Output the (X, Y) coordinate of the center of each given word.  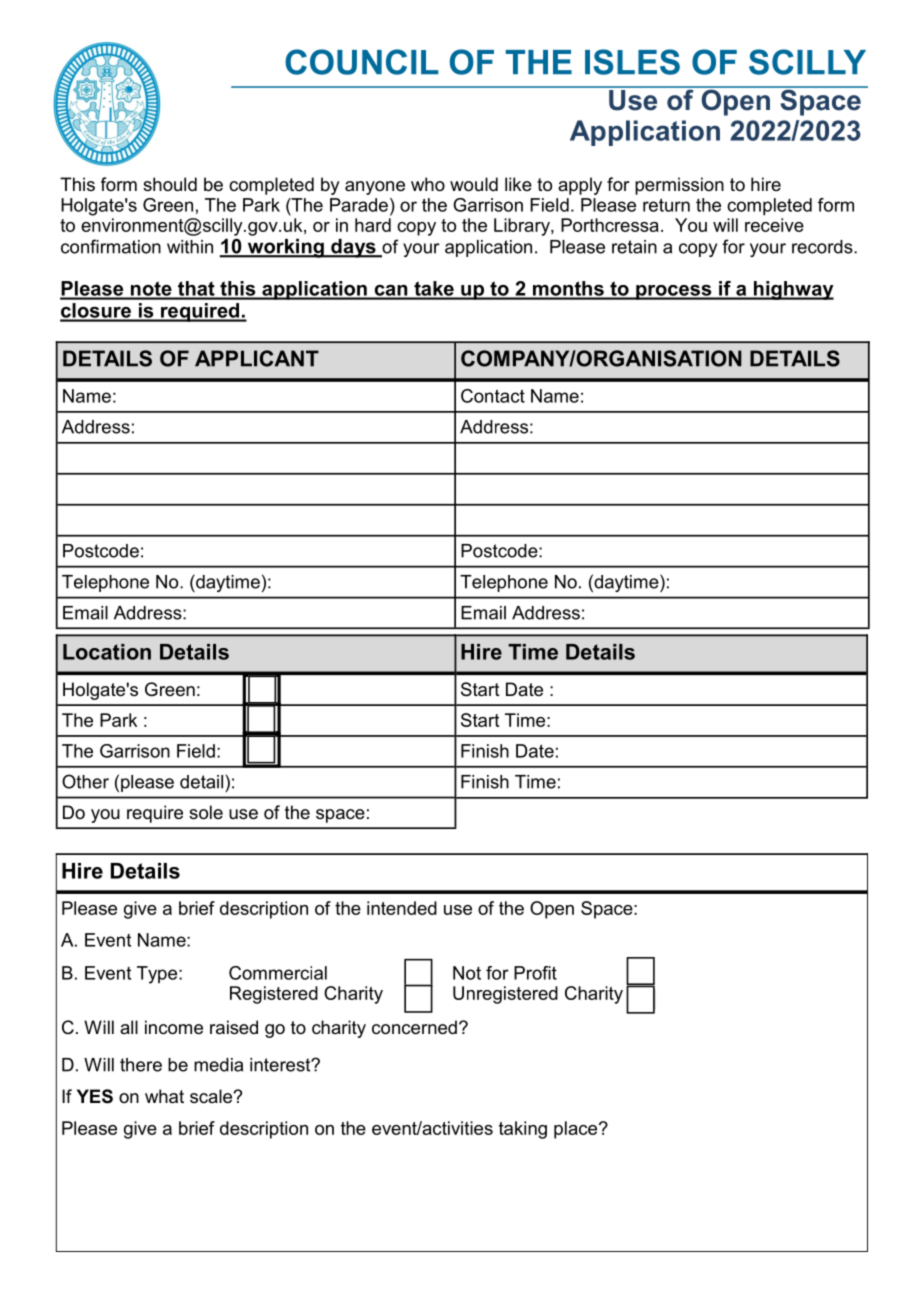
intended (402, 908)
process (674, 292)
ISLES (632, 62)
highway (793, 290)
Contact (493, 396)
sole (206, 812)
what (164, 1096)
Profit (535, 973)
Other (85, 781)
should (170, 184)
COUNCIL (361, 62)
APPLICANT (257, 358)
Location (107, 652)
